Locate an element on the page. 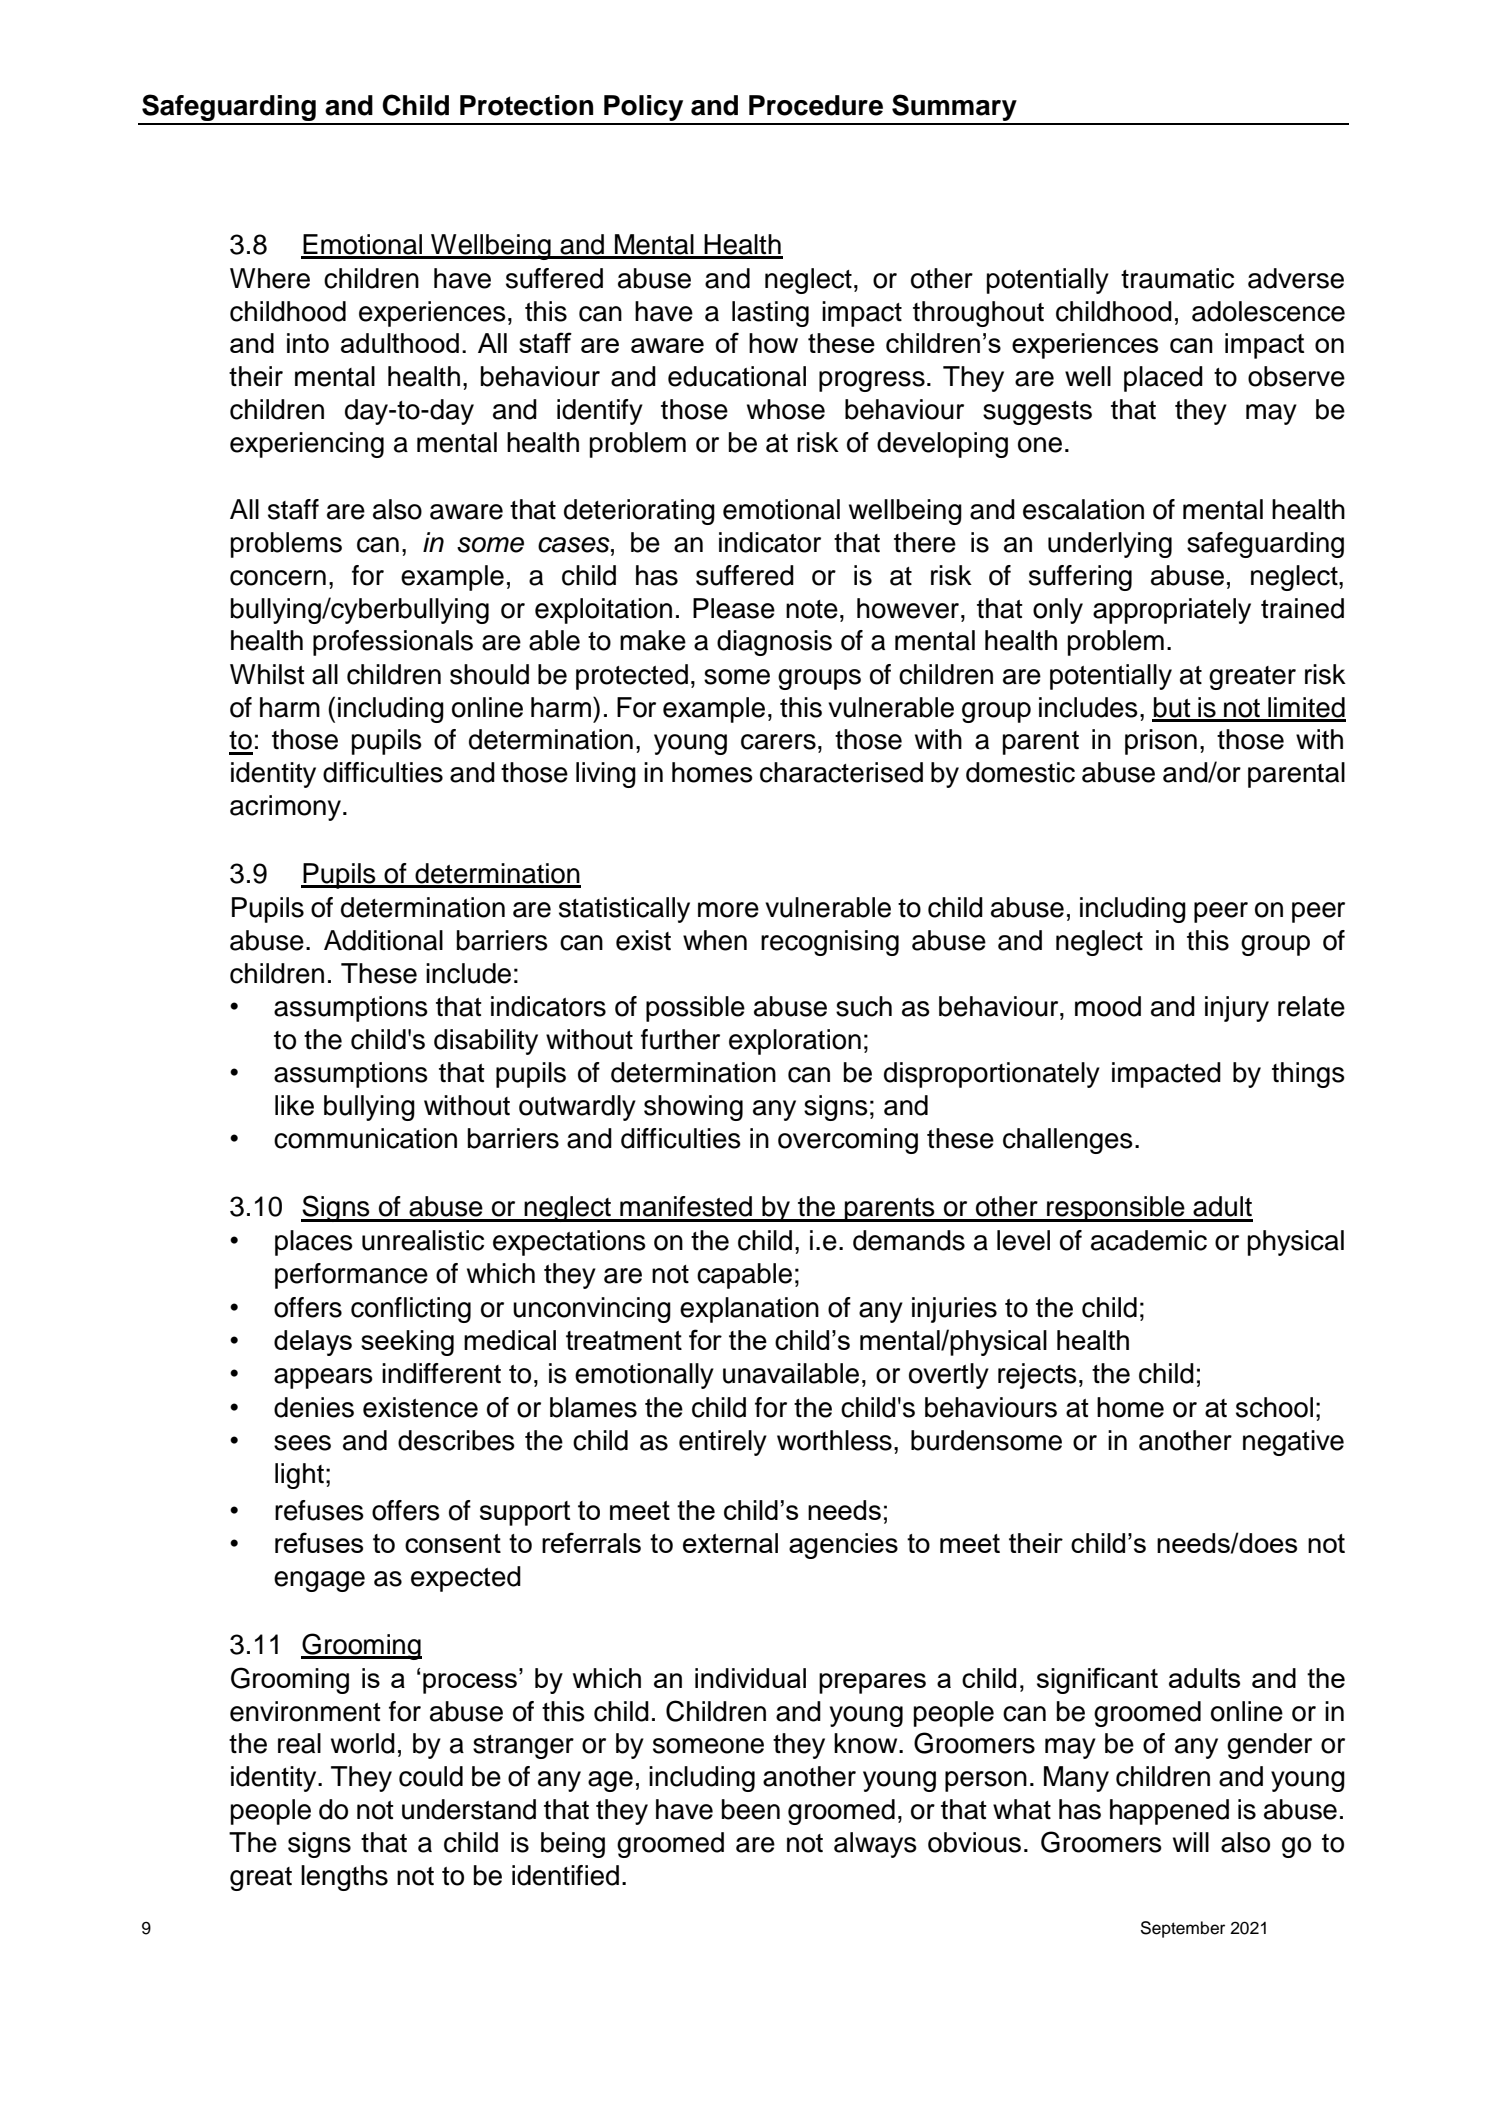  traumatic is located at coordinates (1177, 278).
